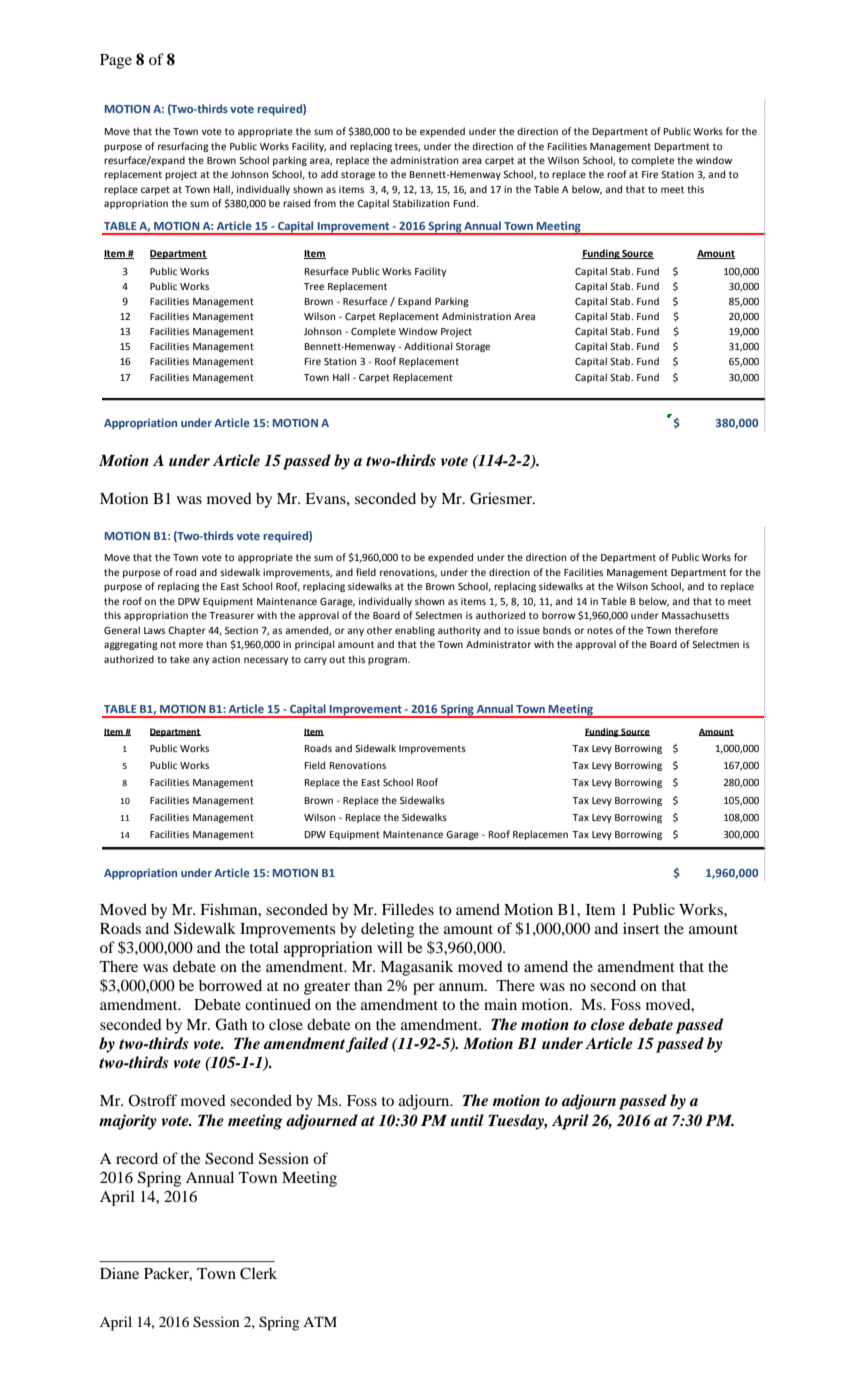 This document has height=1400, width=849. What do you see at coordinates (325, 203) in the document?
I see `from` at bounding box center [325, 203].
